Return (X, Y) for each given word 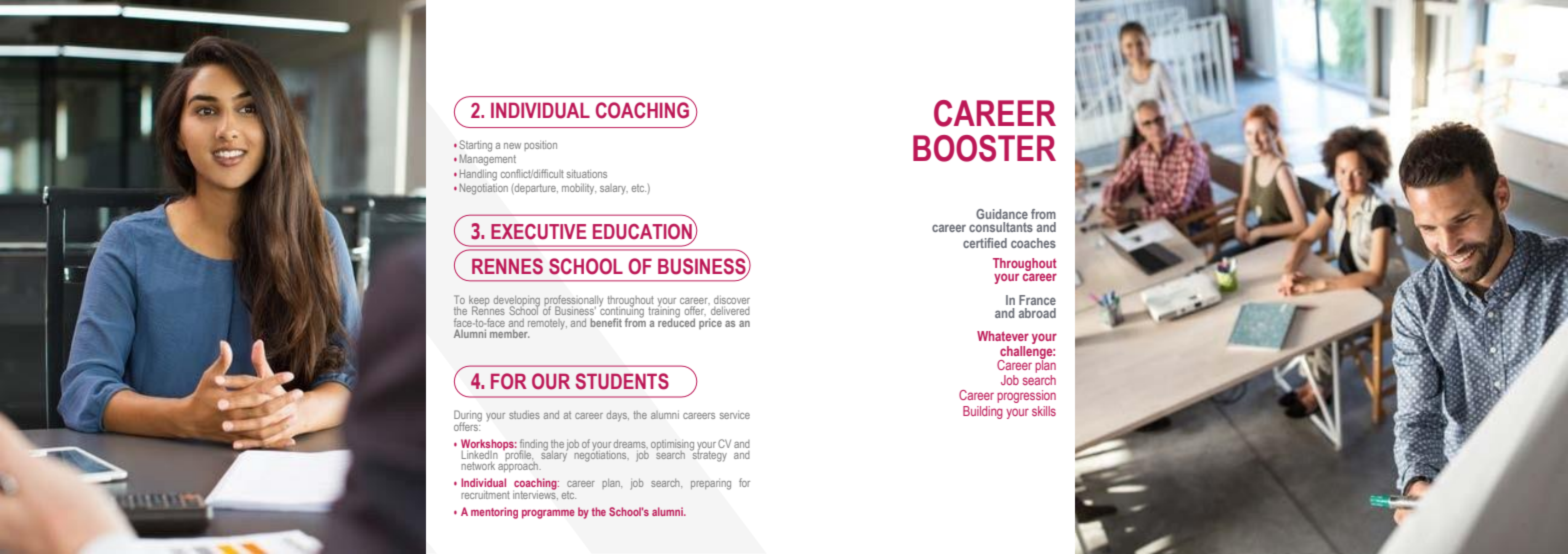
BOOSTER (984, 148)
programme (548, 514)
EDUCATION (643, 231)
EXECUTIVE (538, 232)
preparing (711, 485)
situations (587, 173)
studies (524, 415)
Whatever (1003, 336)
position (540, 146)
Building (982, 412)
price (710, 323)
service (735, 415)
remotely (547, 324)
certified (985, 243)
